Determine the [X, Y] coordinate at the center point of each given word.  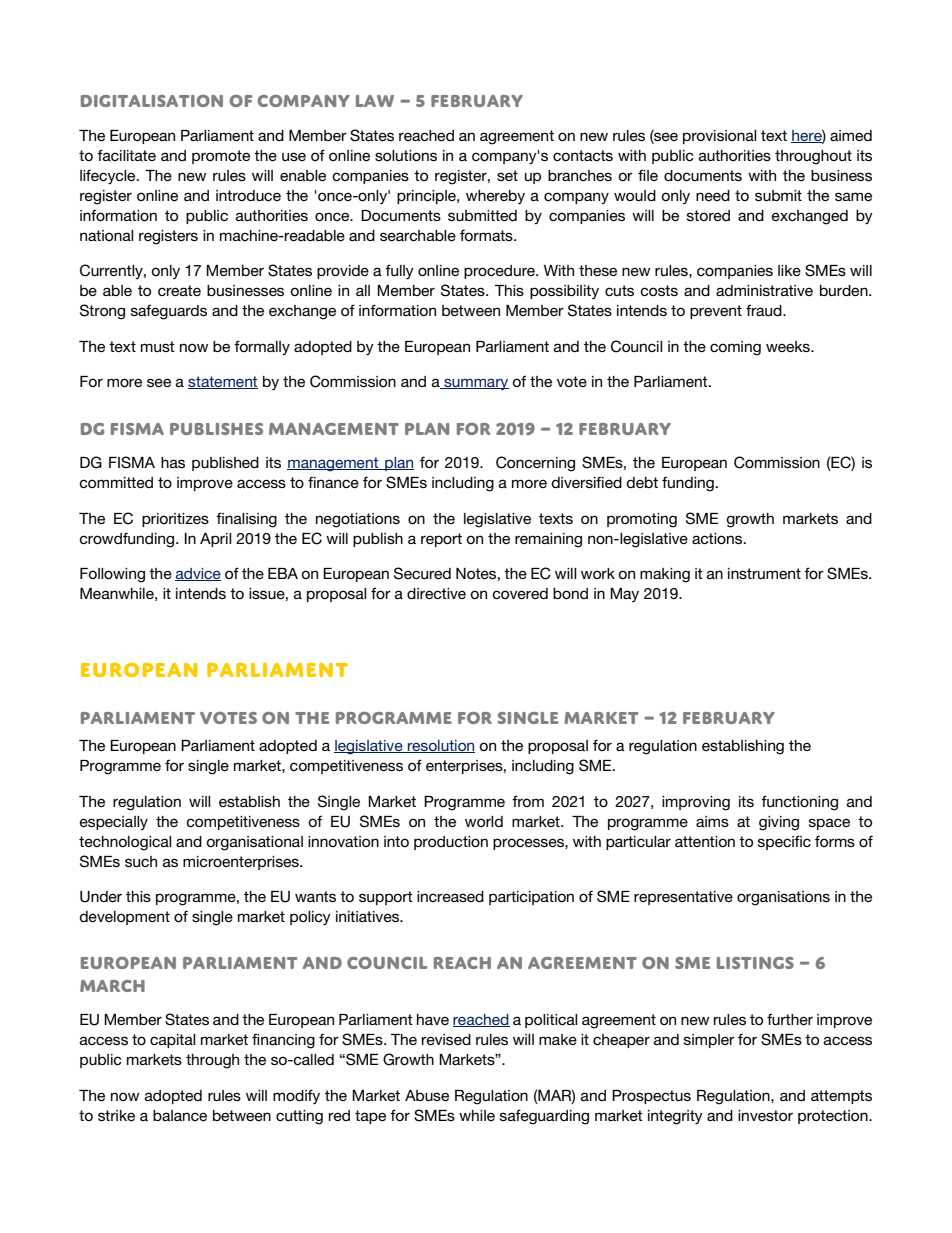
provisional [720, 137]
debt [642, 482]
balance [180, 1115]
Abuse [427, 1095]
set [507, 175]
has [173, 462]
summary [475, 384]
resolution [440, 746]
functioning [799, 803]
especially [114, 823]
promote [221, 157]
